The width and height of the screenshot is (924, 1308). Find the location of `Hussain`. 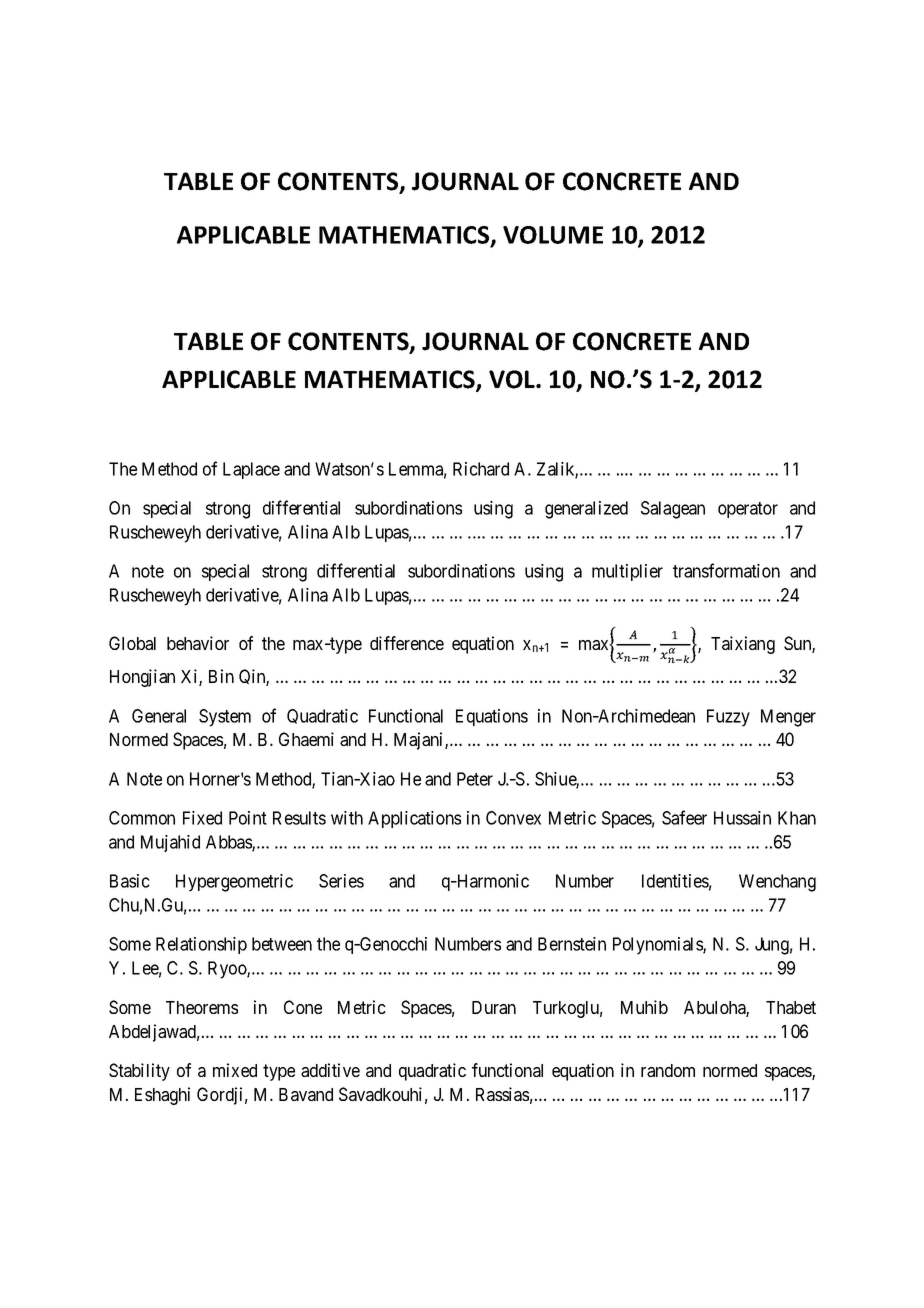

Hussain is located at coordinates (742, 818).
